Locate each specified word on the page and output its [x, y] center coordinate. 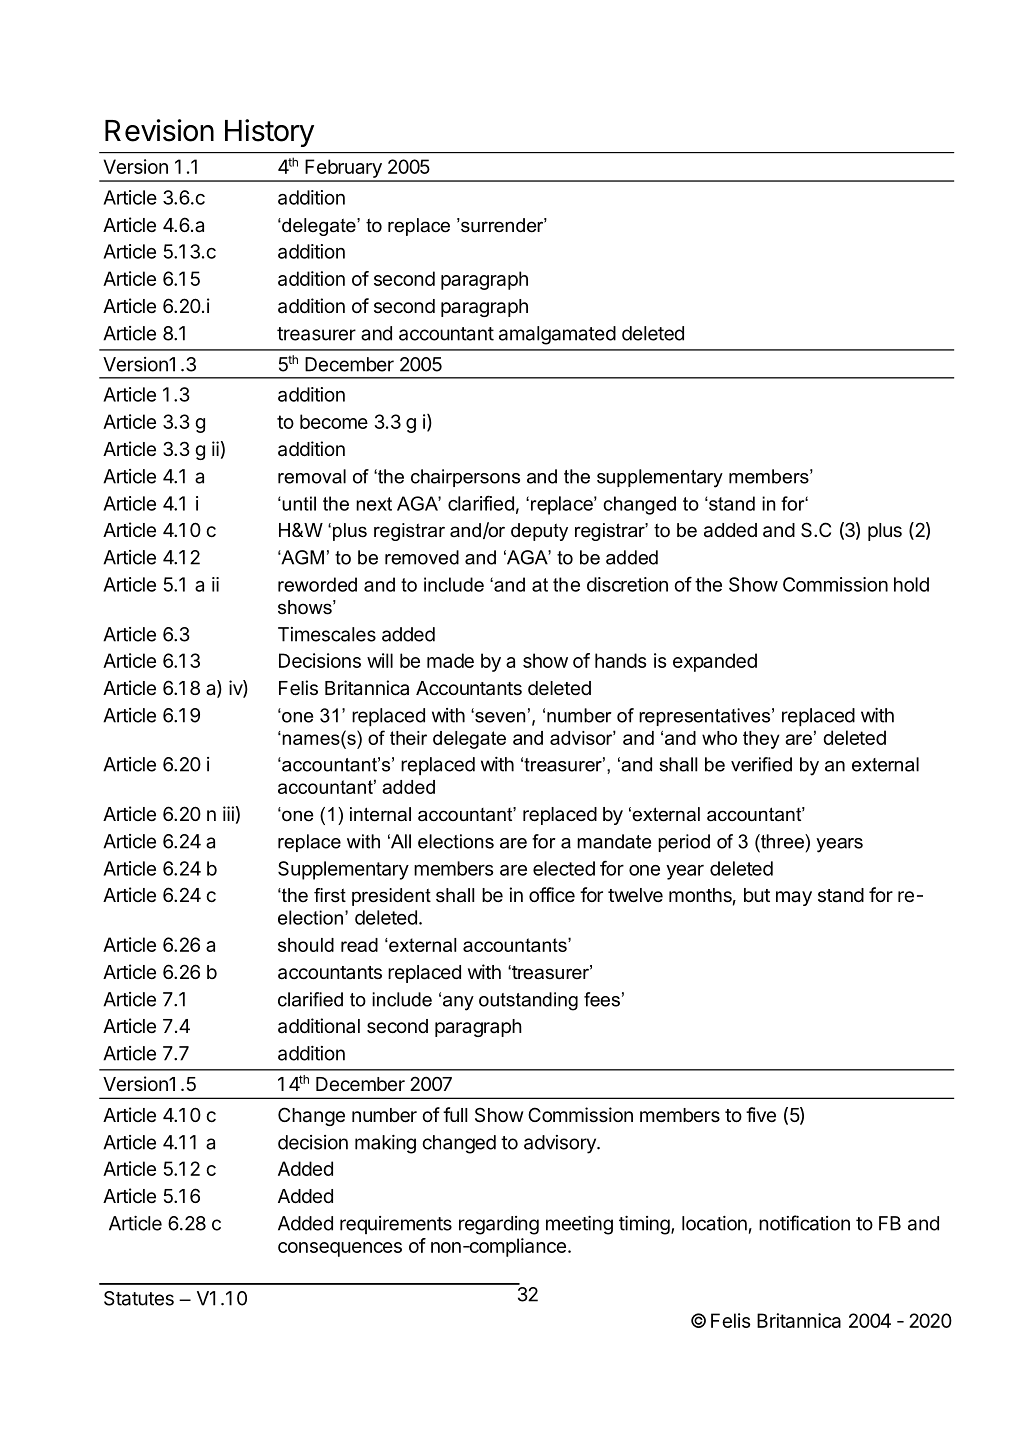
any [458, 1003]
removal [312, 476]
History [269, 133]
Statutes [139, 1298]
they [761, 740]
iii [228, 813]
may [794, 898]
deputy [539, 532]
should [306, 945]
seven [499, 717]
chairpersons [465, 478]
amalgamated [557, 335]
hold [911, 584]
